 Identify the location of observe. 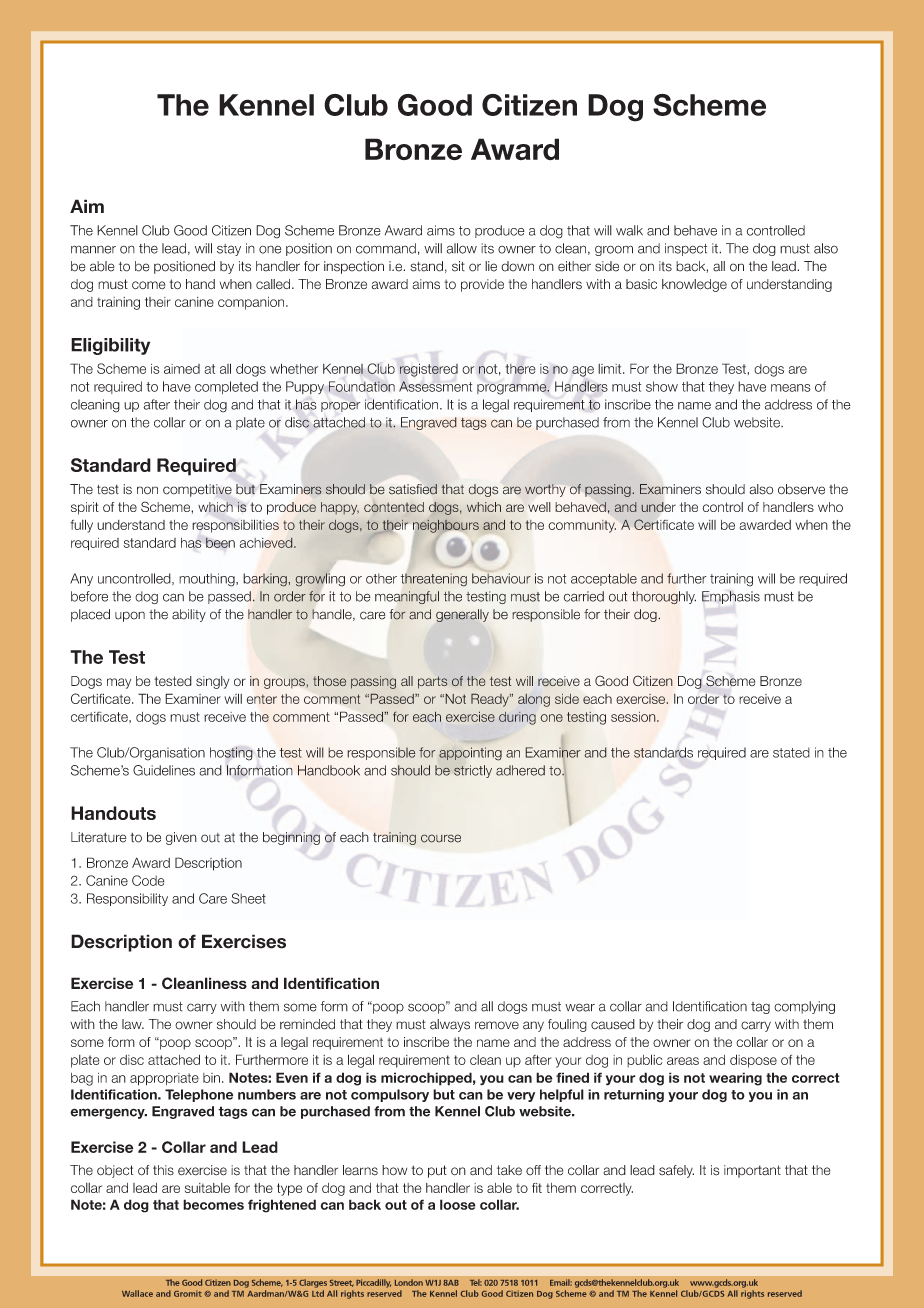
(801, 489).
